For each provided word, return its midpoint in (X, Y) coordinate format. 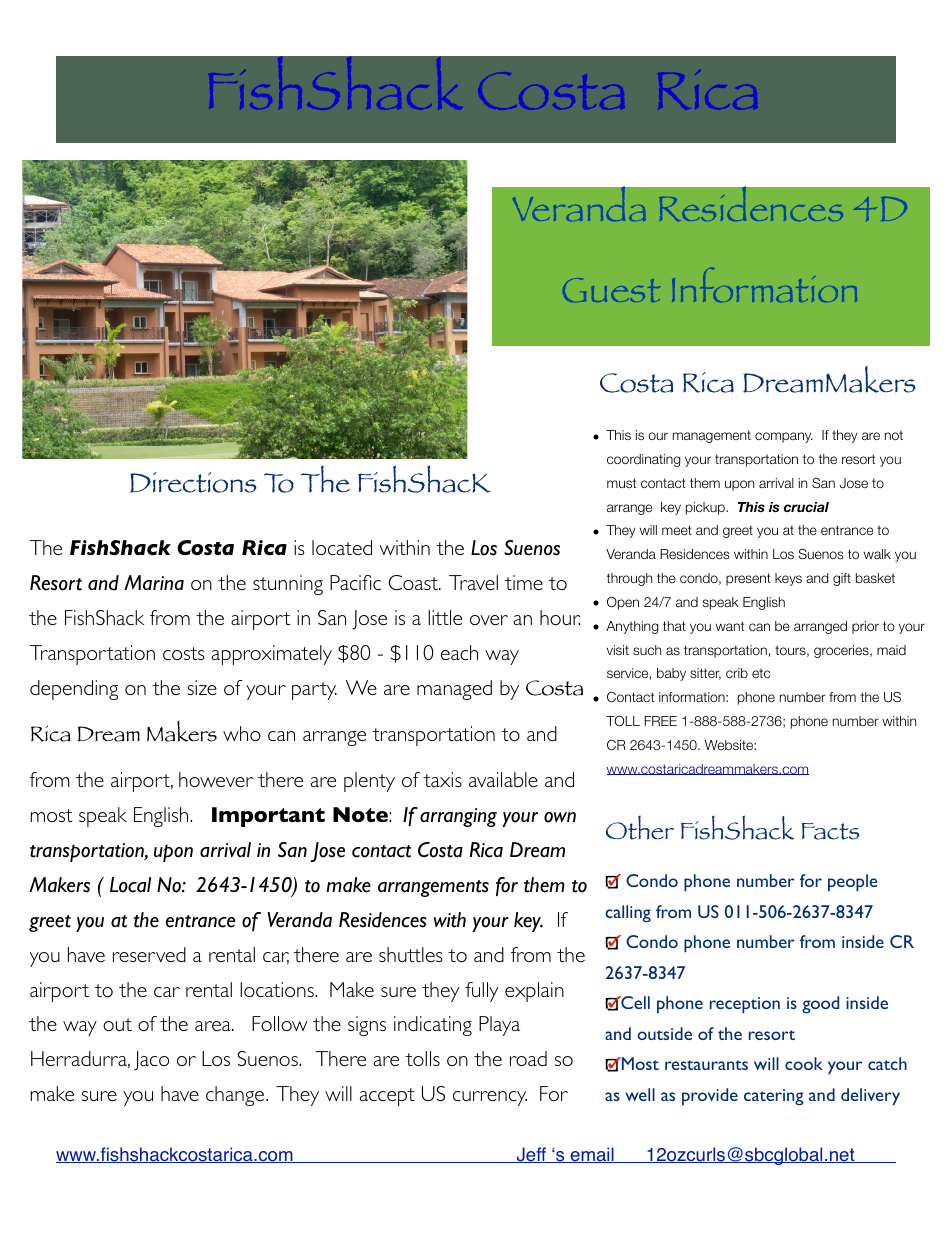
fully (482, 992)
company (784, 437)
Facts (830, 831)
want (730, 626)
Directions (193, 482)
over (489, 620)
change (236, 1096)
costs (184, 653)
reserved (149, 954)
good (820, 1004)
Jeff (531, 1155)
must (621, 483)
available (503, 779)
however (216, 779)
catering (774, 1097)
